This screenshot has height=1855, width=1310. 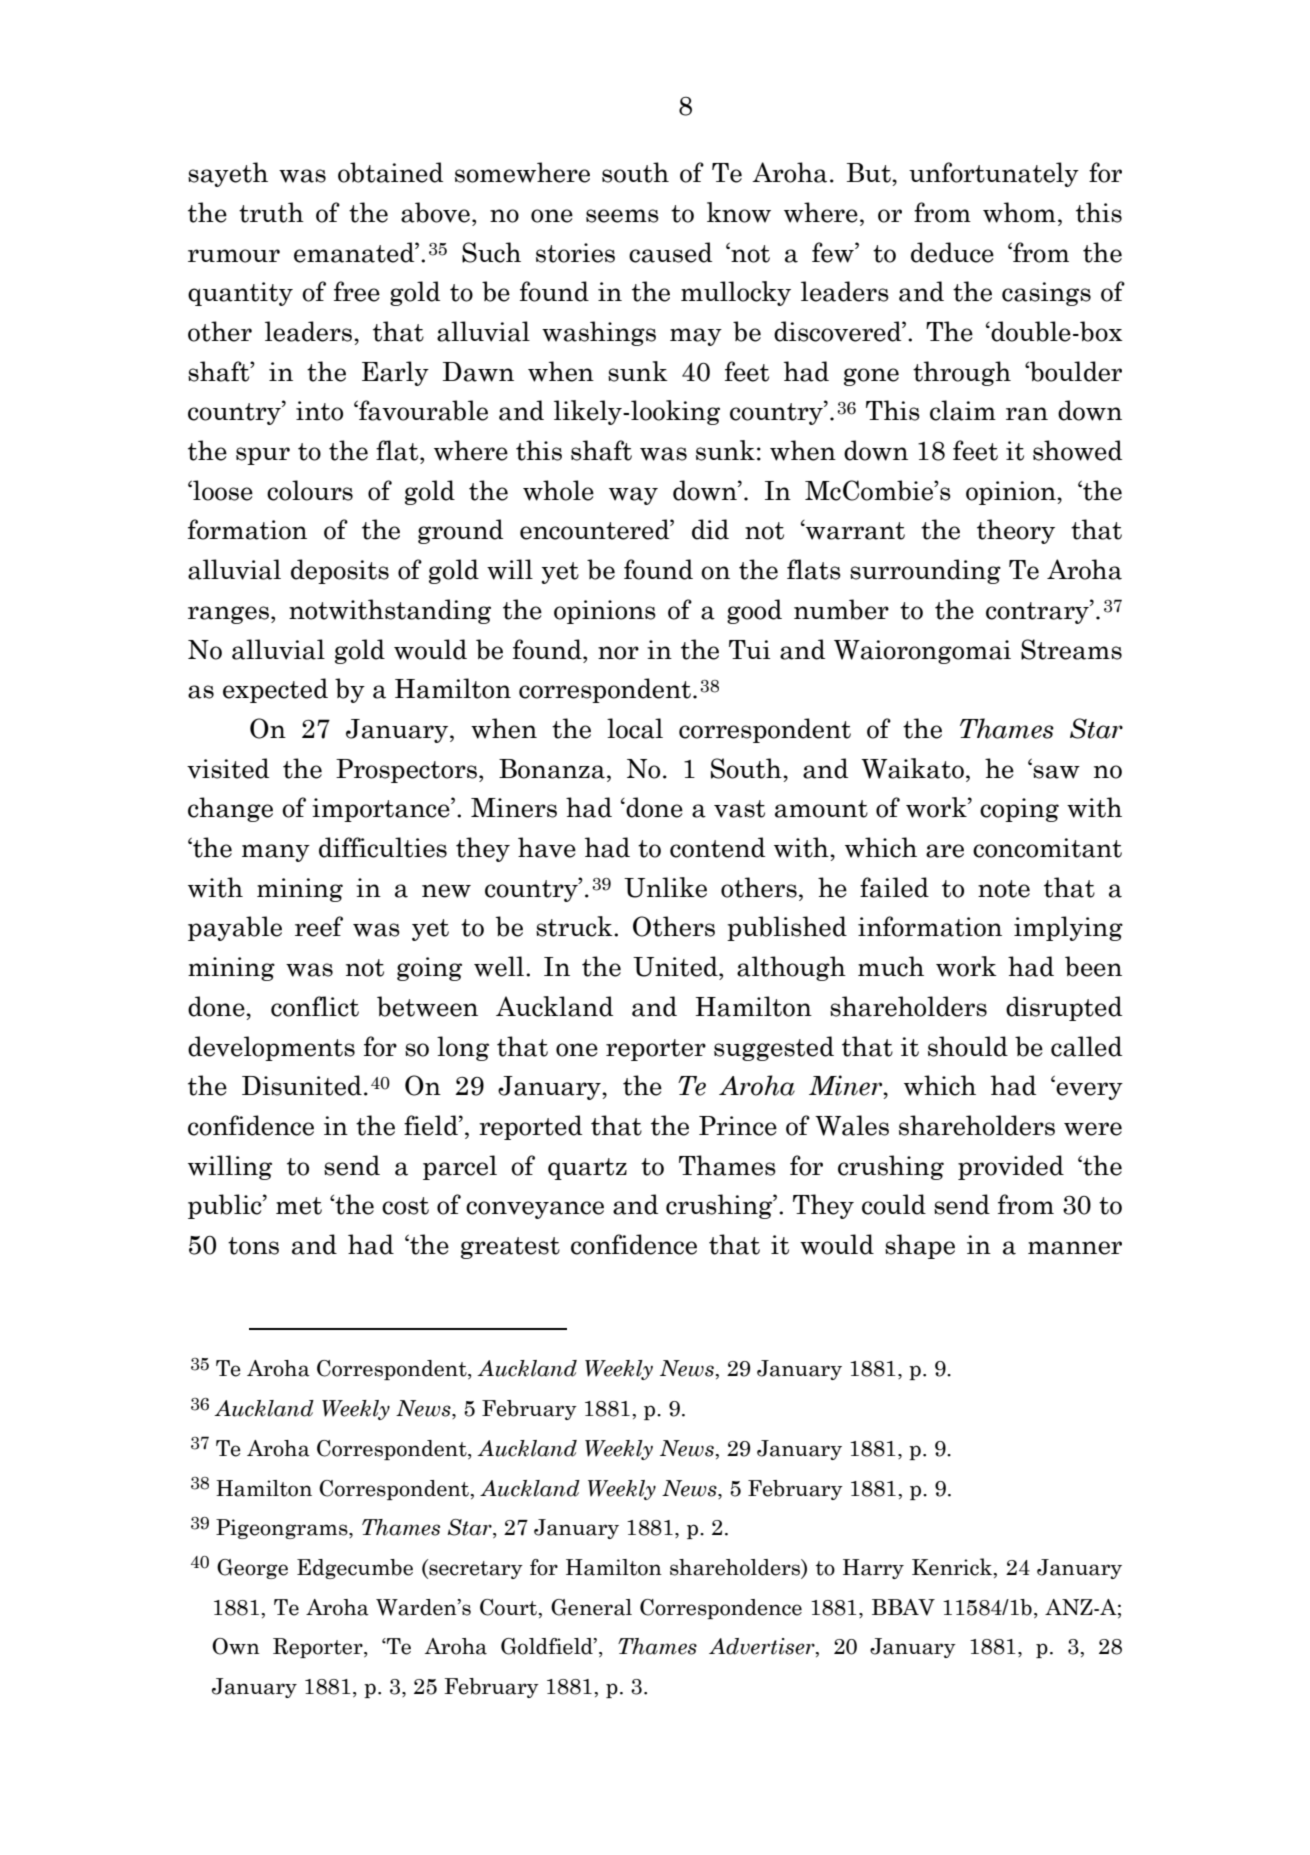 I want to click on note, so click(x=1004, y=889).
